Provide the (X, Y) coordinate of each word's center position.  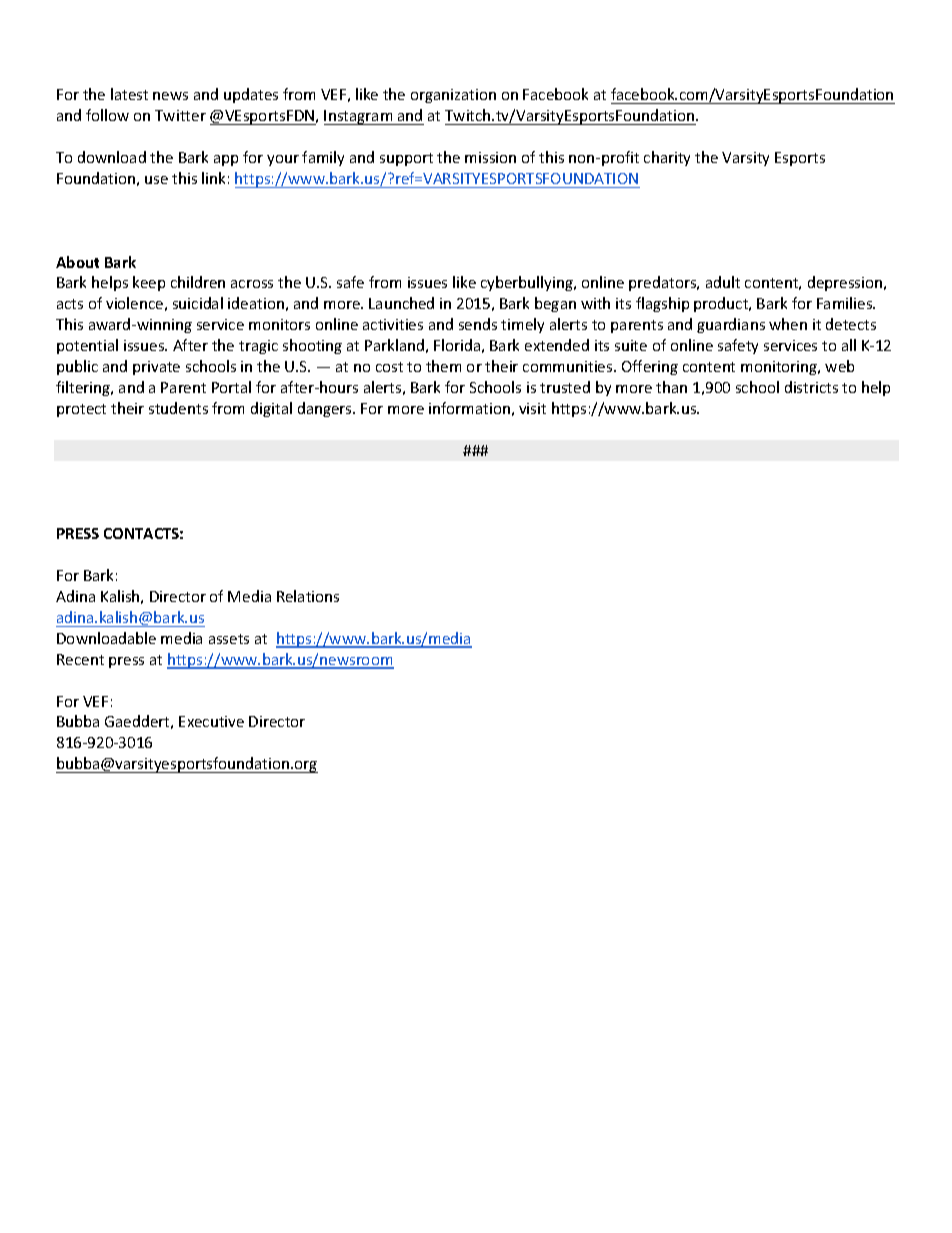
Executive (211, 721)
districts (811, 387)
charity (667, 158)
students (178, 408)
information (469, 408)
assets (229, 639)
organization (453, 96)
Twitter (180, 115)
